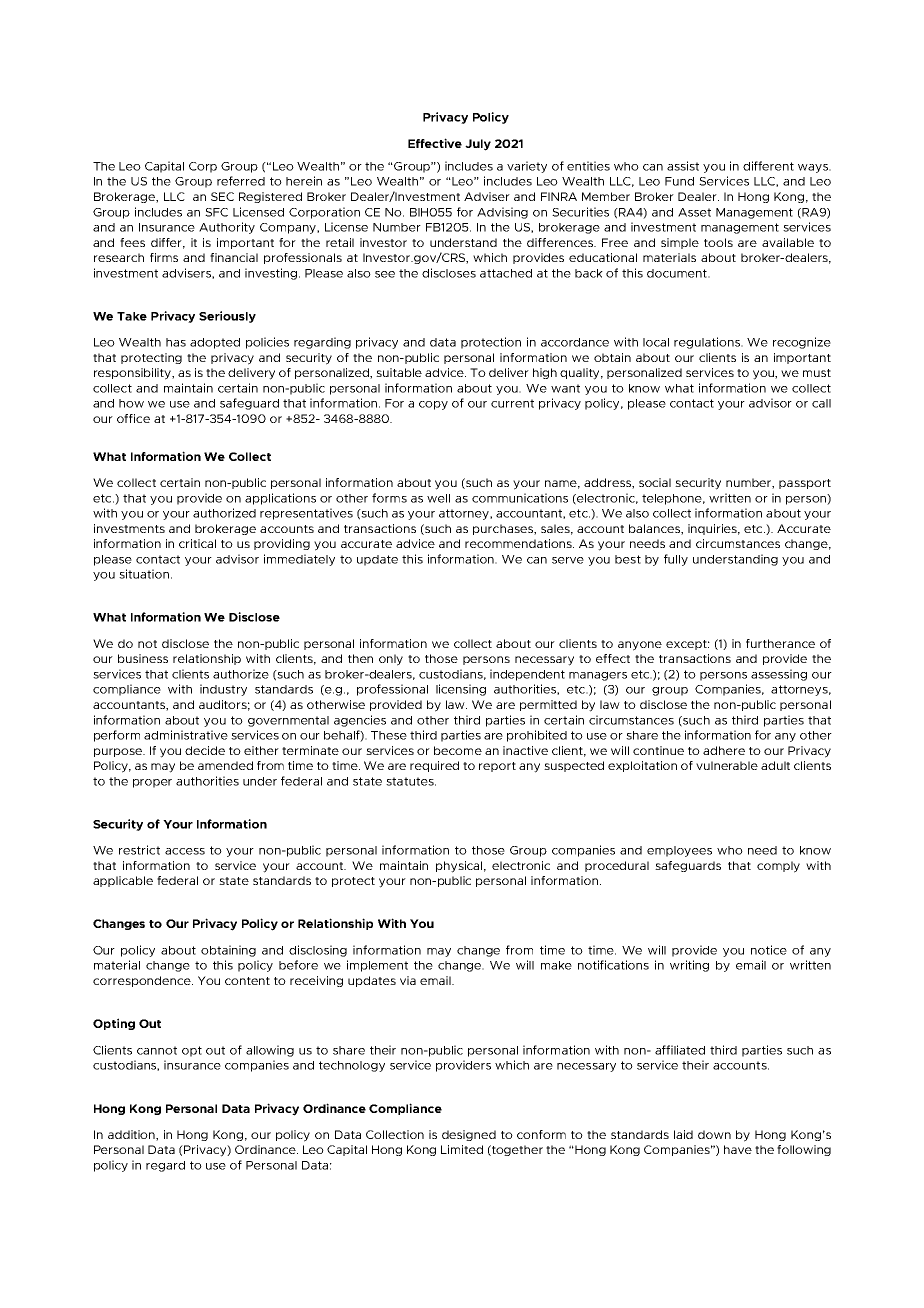  What do you see at coordinates (143, 658) in the screenshot?
I see `business` at bounding box center [143, 658].
